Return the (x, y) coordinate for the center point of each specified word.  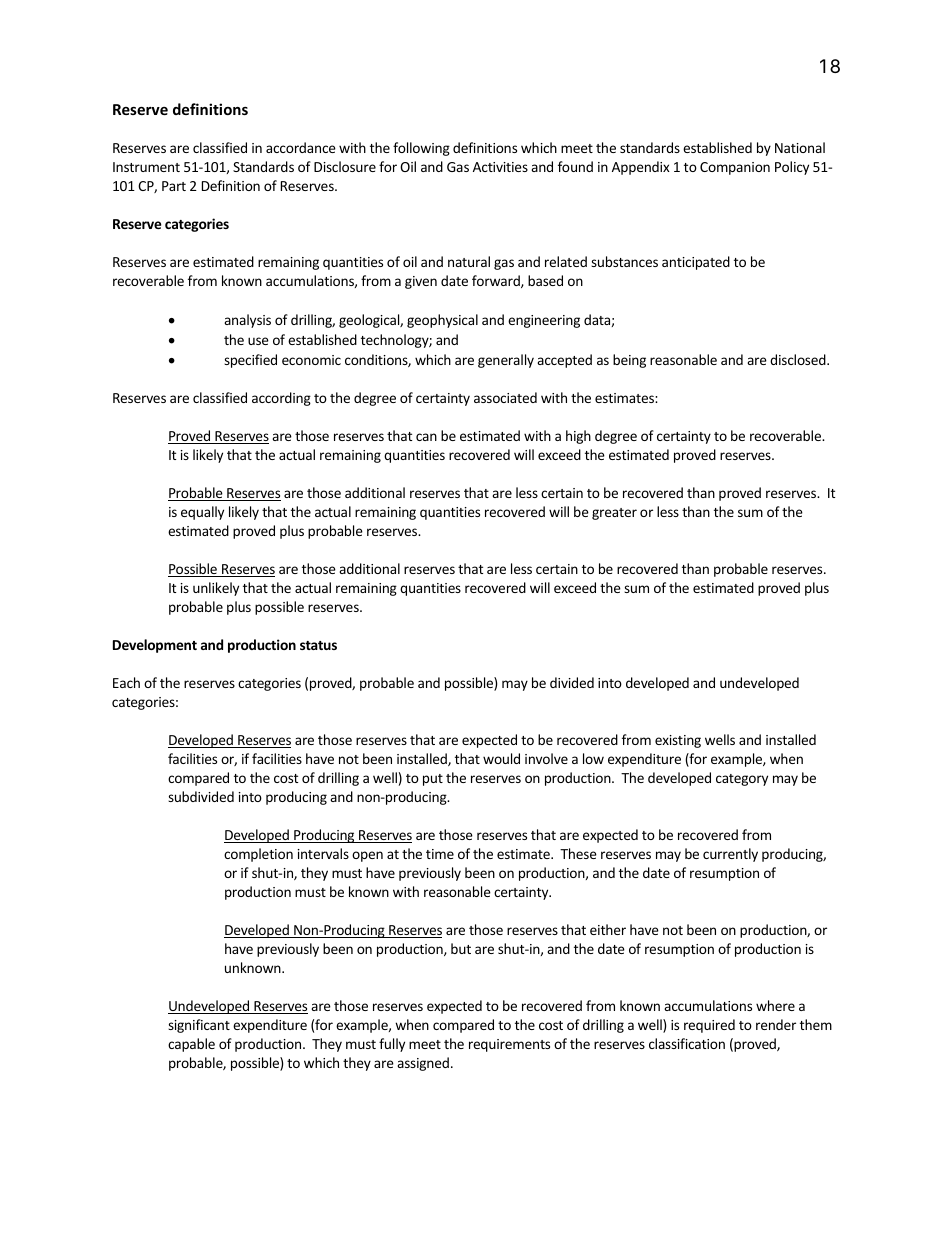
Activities (500, 167)
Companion (735, 168)
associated (505, 397)
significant (199, 1026)
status (318, 645)
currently (730, 855)
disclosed (799, 359)
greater (614, 514)
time (440, 854)
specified (250, 361)
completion (258, 855)
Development (155, 646)
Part (174, 186)
